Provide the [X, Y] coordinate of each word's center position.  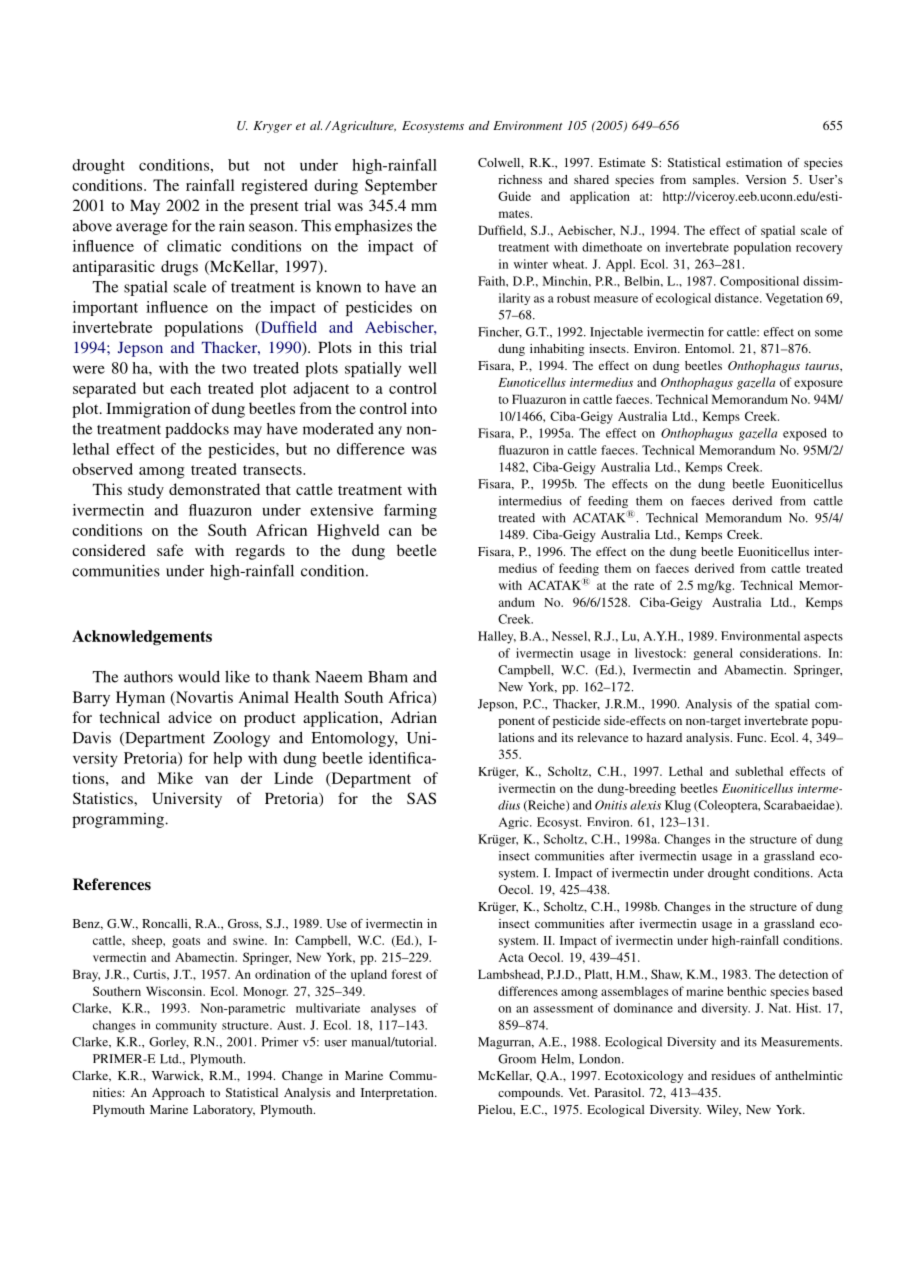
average [142, 229]
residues [733, 1075]
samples [715, 181]
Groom [517, 1059]
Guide [514, 196]
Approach [178, 1094]
